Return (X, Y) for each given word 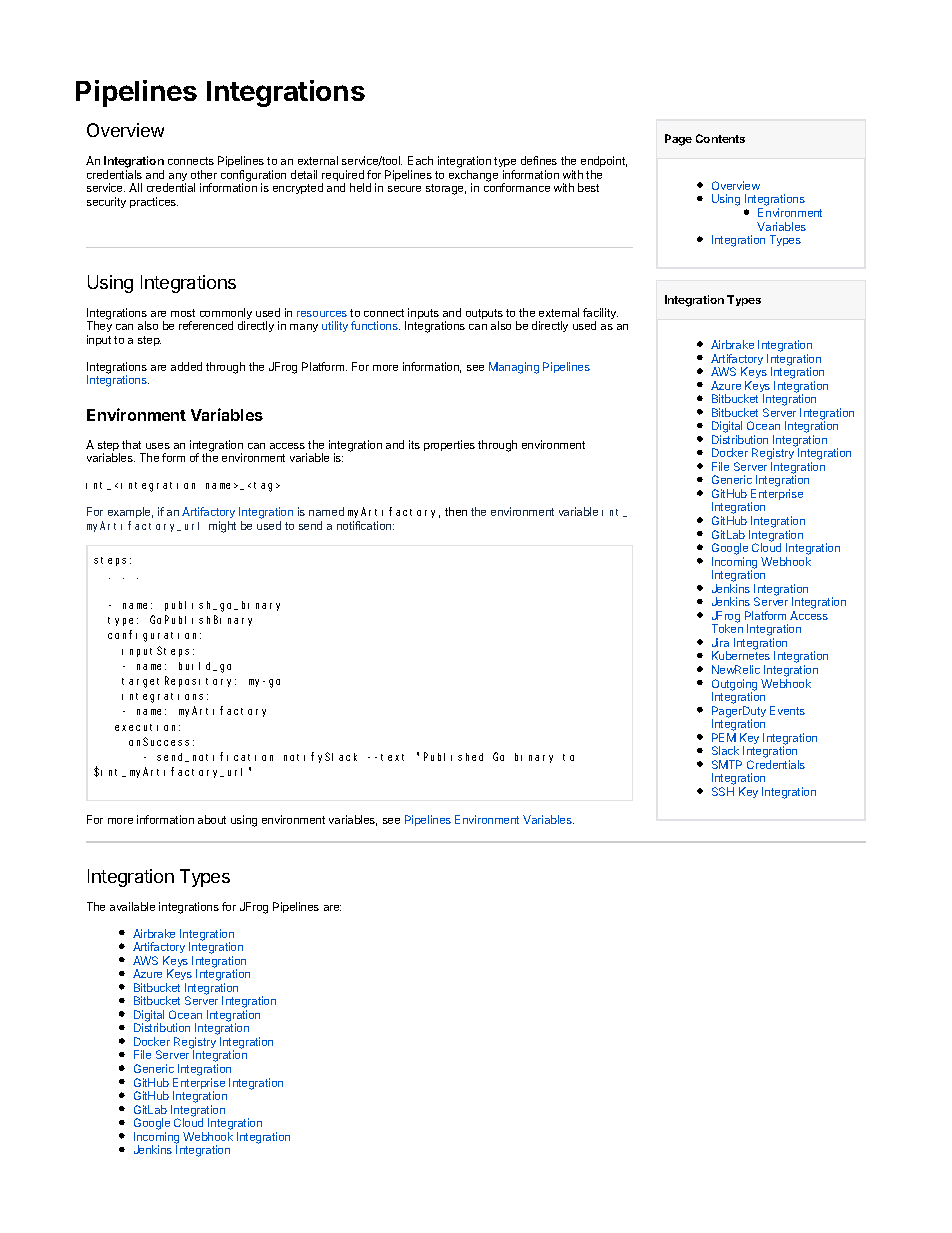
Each (420, 160)
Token (727, 628)
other (204, 174)
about (212, 819)
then (456, 511)
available (132, 906)
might (222, 527)
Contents (720, 138)
